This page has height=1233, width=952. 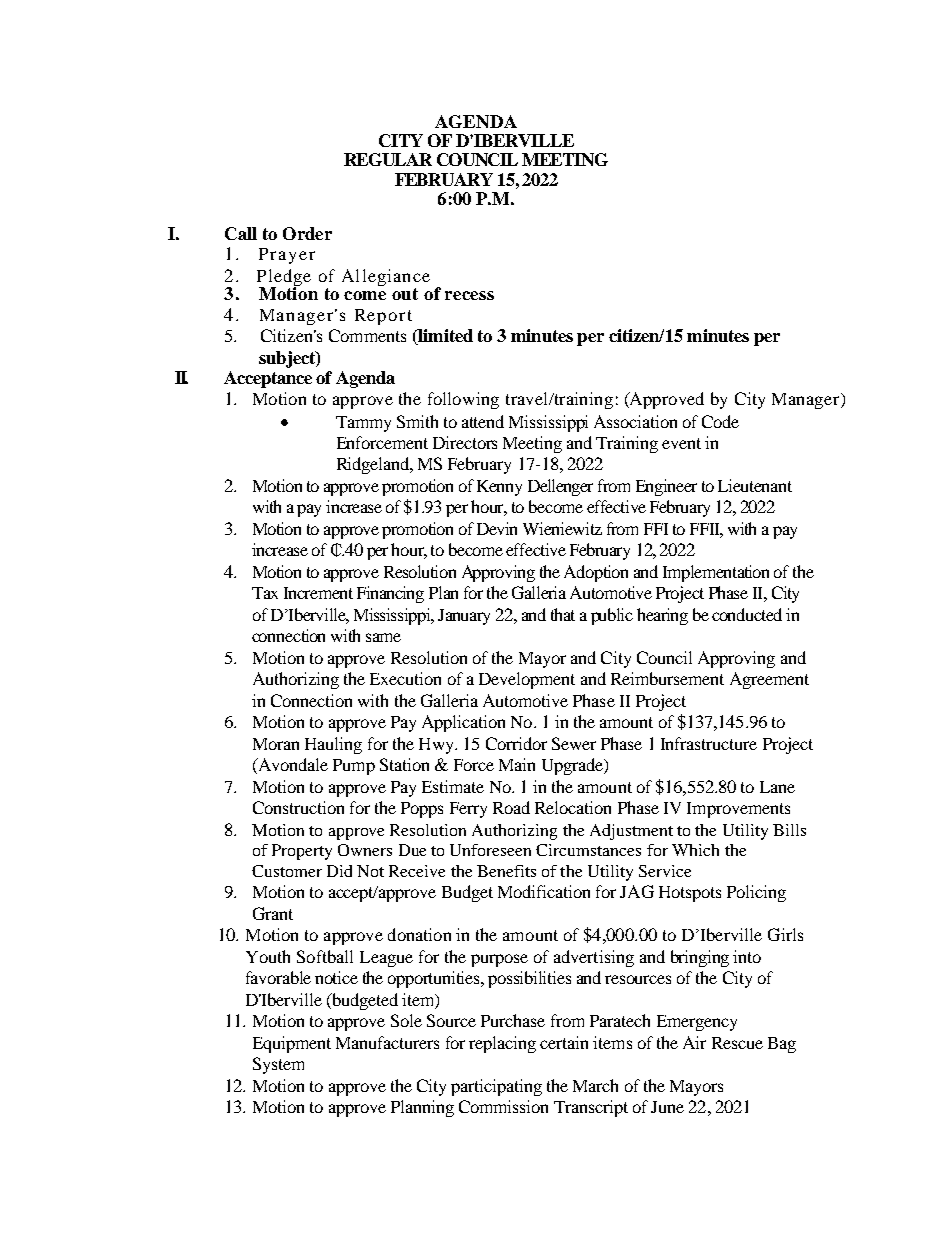 I want to click on Increment, so click(x=318, y=593).
